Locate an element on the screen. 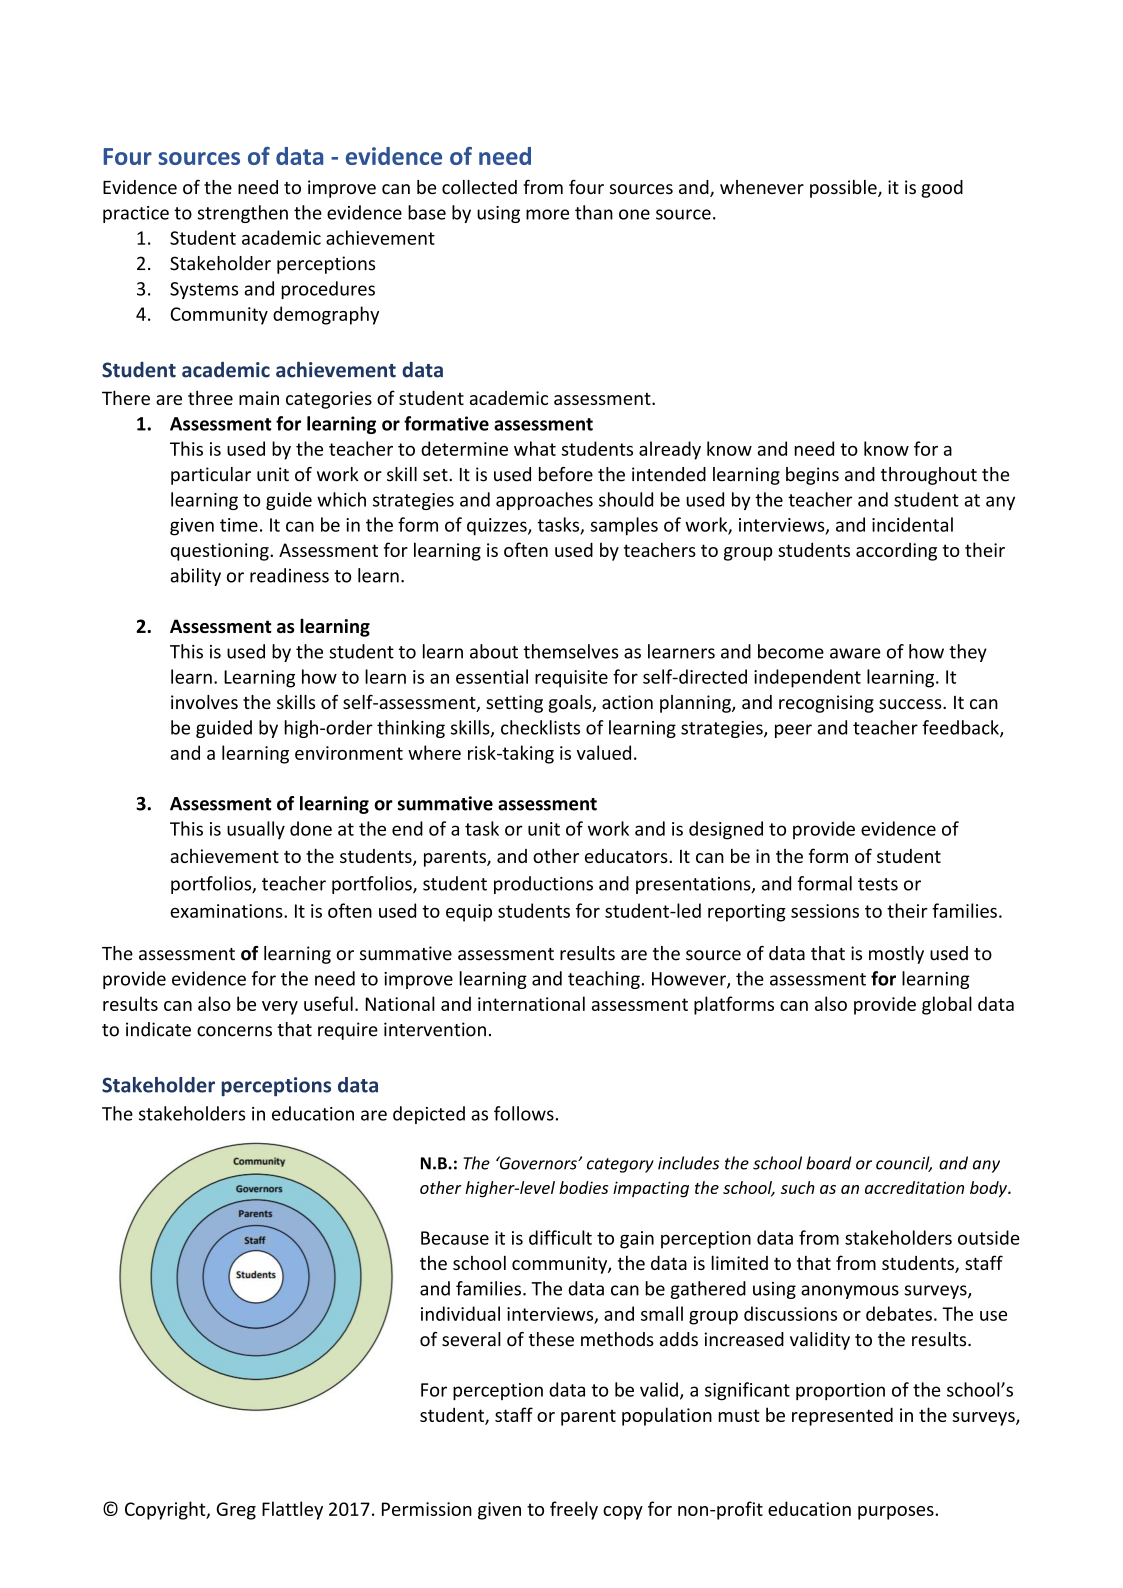 Image resolution: width=1123 pixels, height=1588 pixels. strengthen is located at coordinates (243, 214).
